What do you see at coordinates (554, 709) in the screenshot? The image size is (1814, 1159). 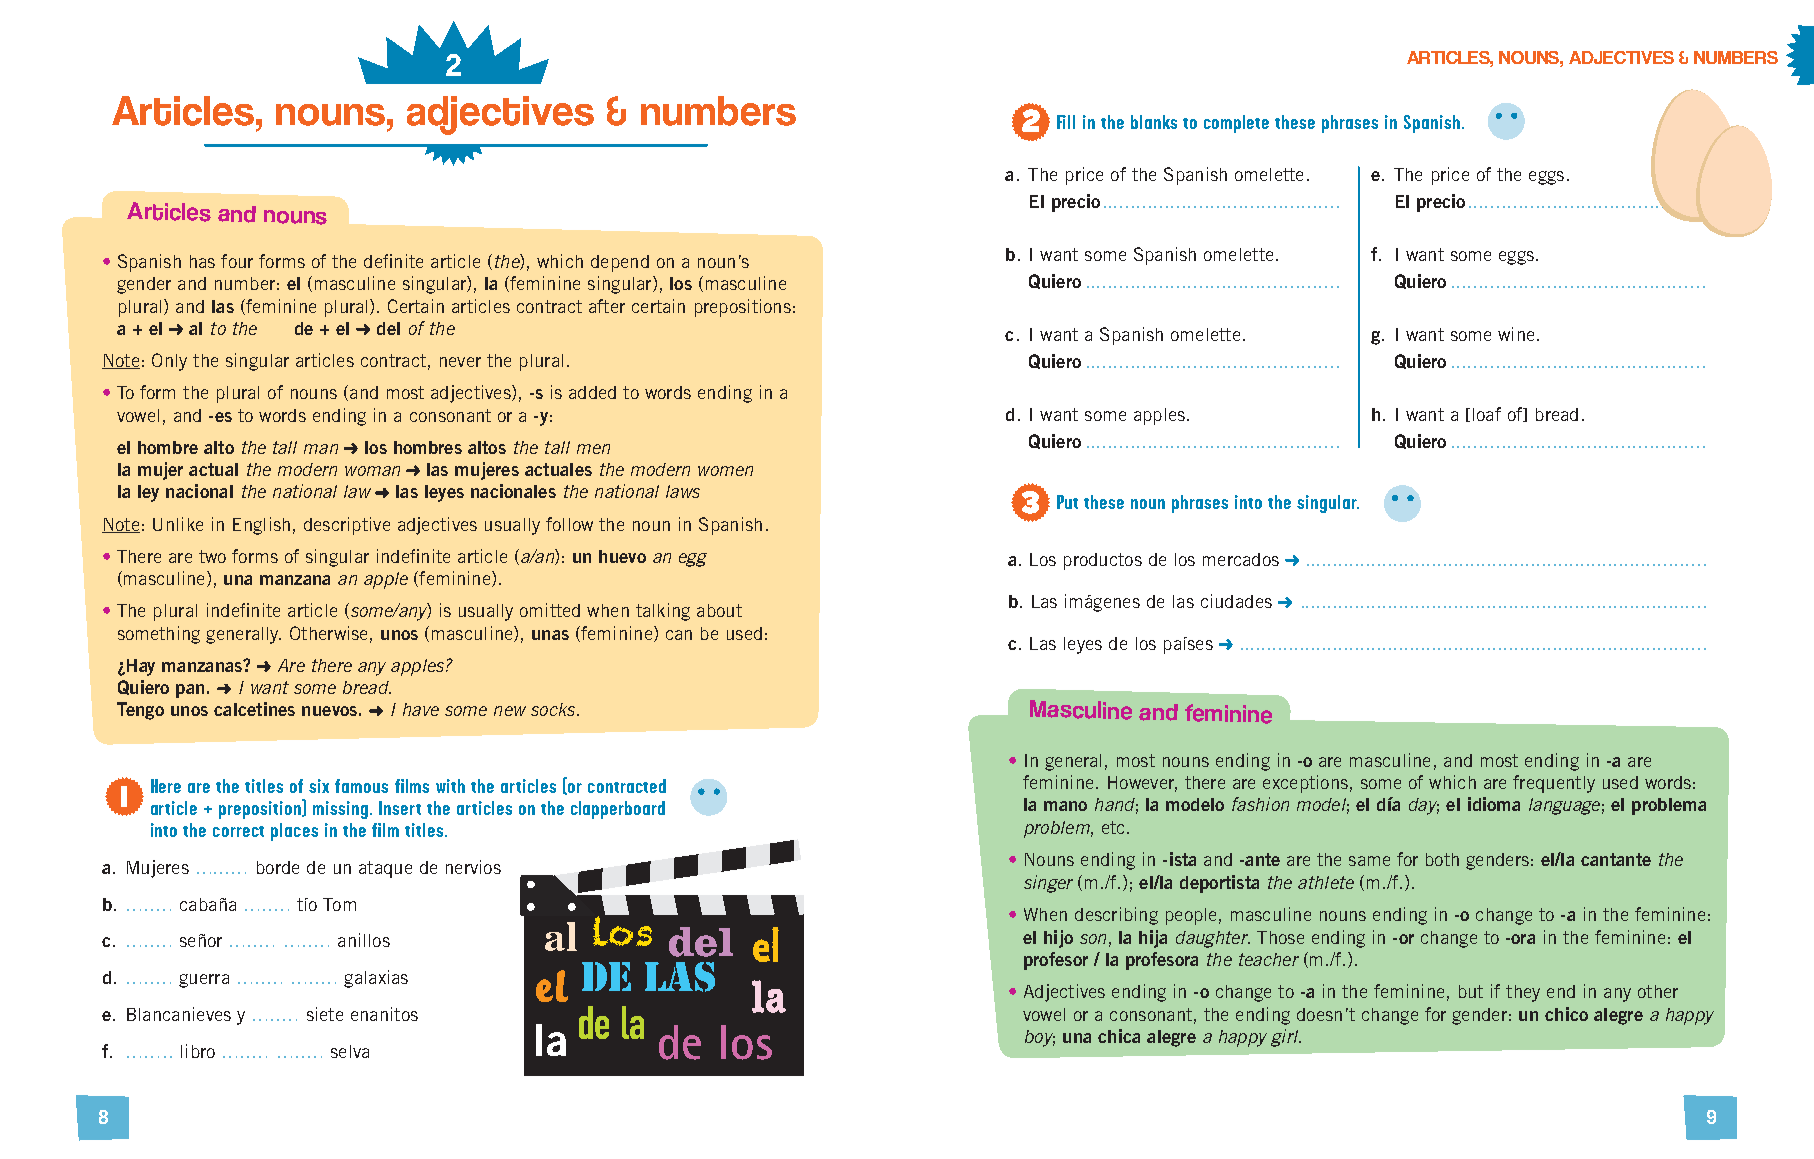 I see `socks` at bounding box center [554, 709].
